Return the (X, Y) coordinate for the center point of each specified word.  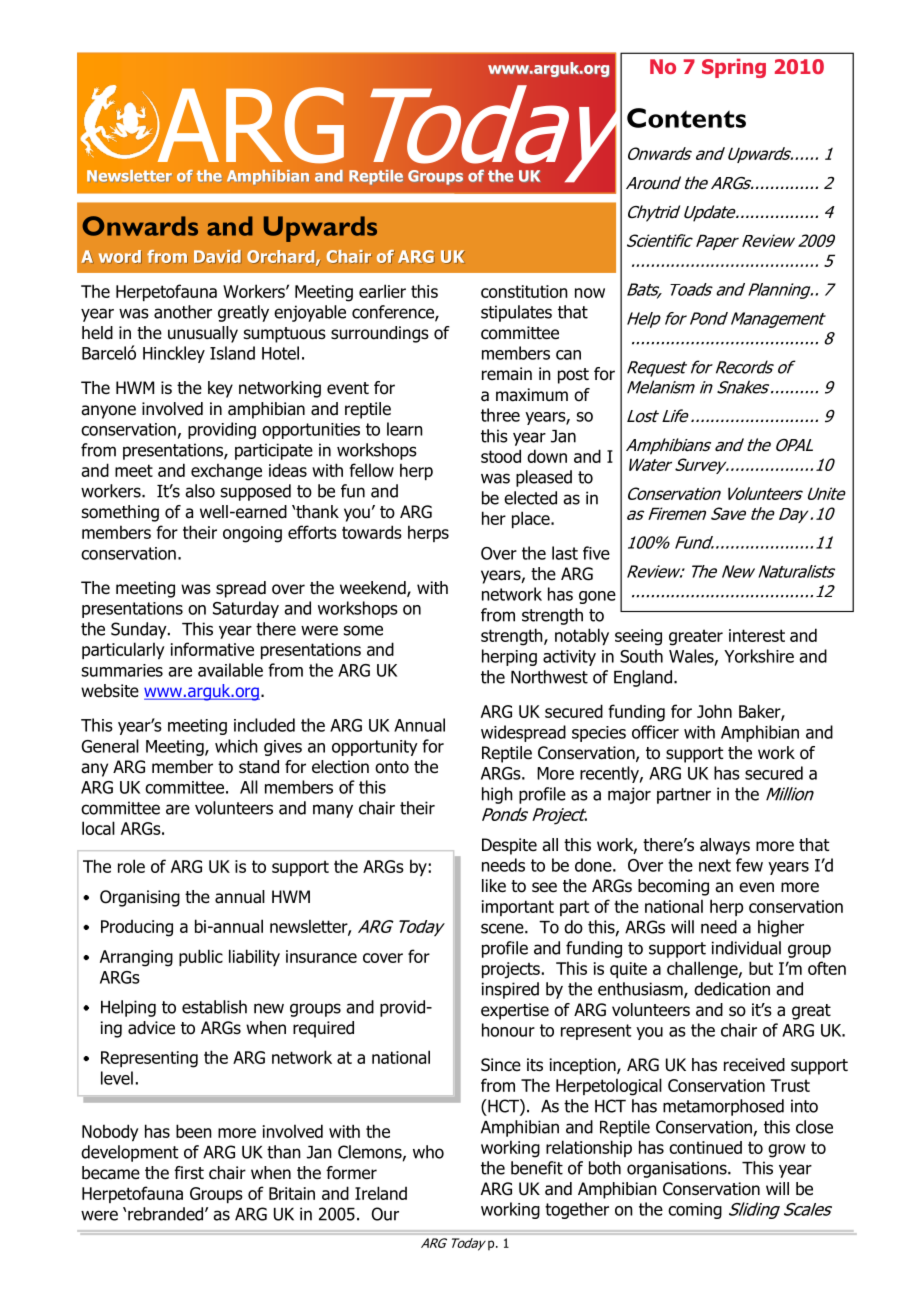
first (189, 1172)
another (183, 312)
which (236, 746)
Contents (686, 118)
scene (503, 928)
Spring (734, 68)
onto (392, 767)
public (201, 957)
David (217, 257)
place (532, 519)
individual (746, 948)
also (200, 491)
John (714, 711)
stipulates (516, 313)
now (590, 293)
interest (757, 635)
